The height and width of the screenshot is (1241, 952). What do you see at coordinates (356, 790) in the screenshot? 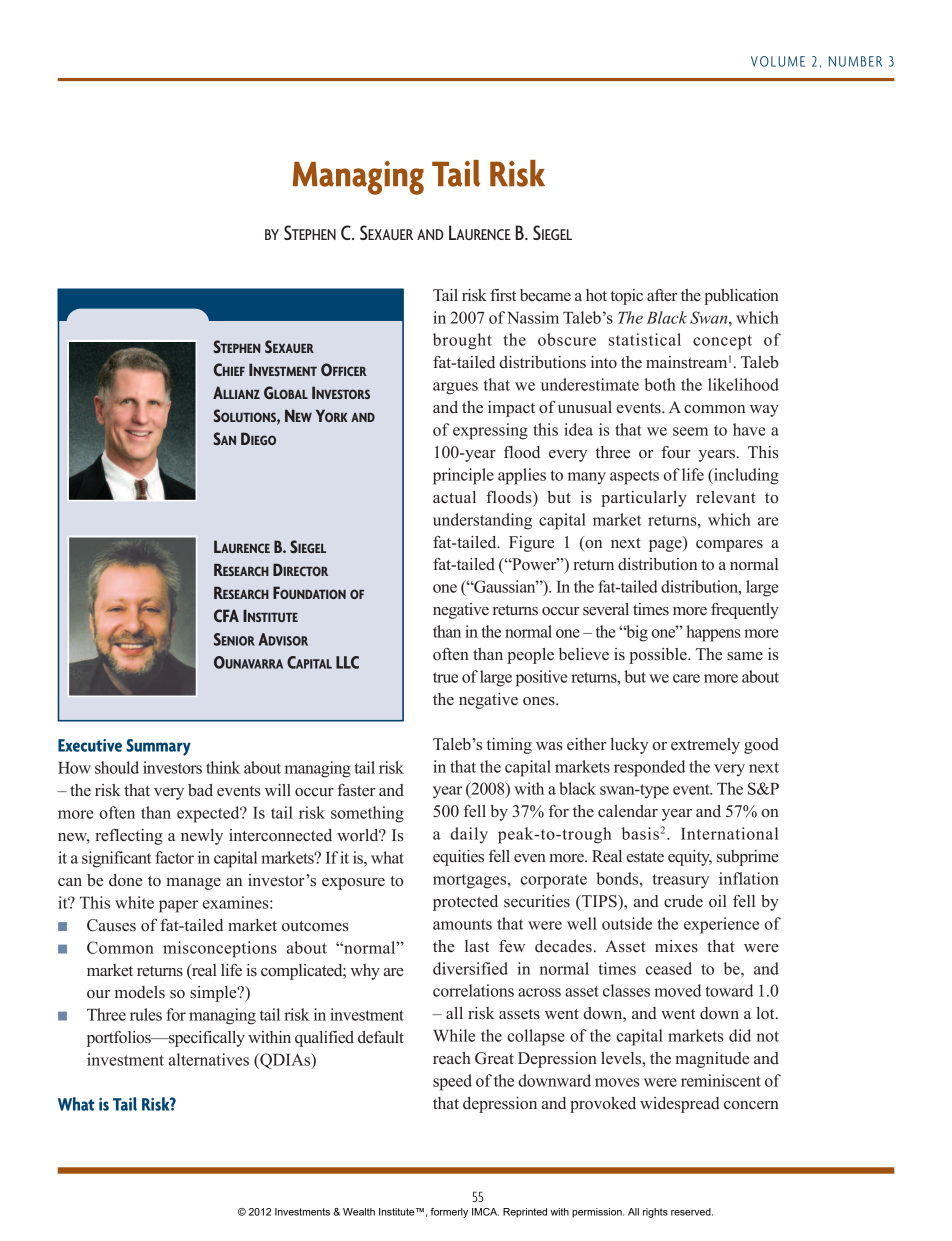
I see `faster` at bounding box center [356, 790].
